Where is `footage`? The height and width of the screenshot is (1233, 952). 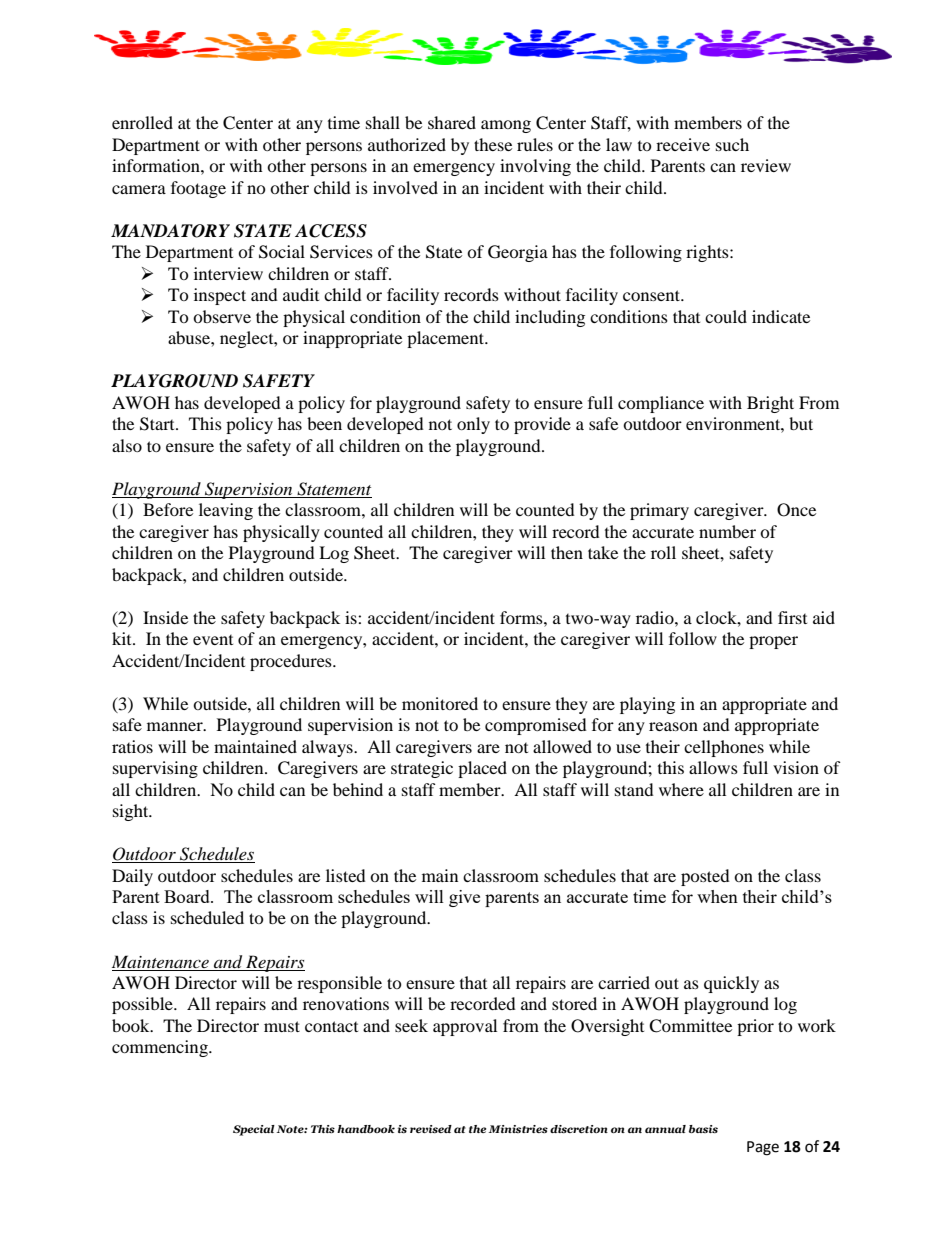
footage is located at coordinates (198, 189).
